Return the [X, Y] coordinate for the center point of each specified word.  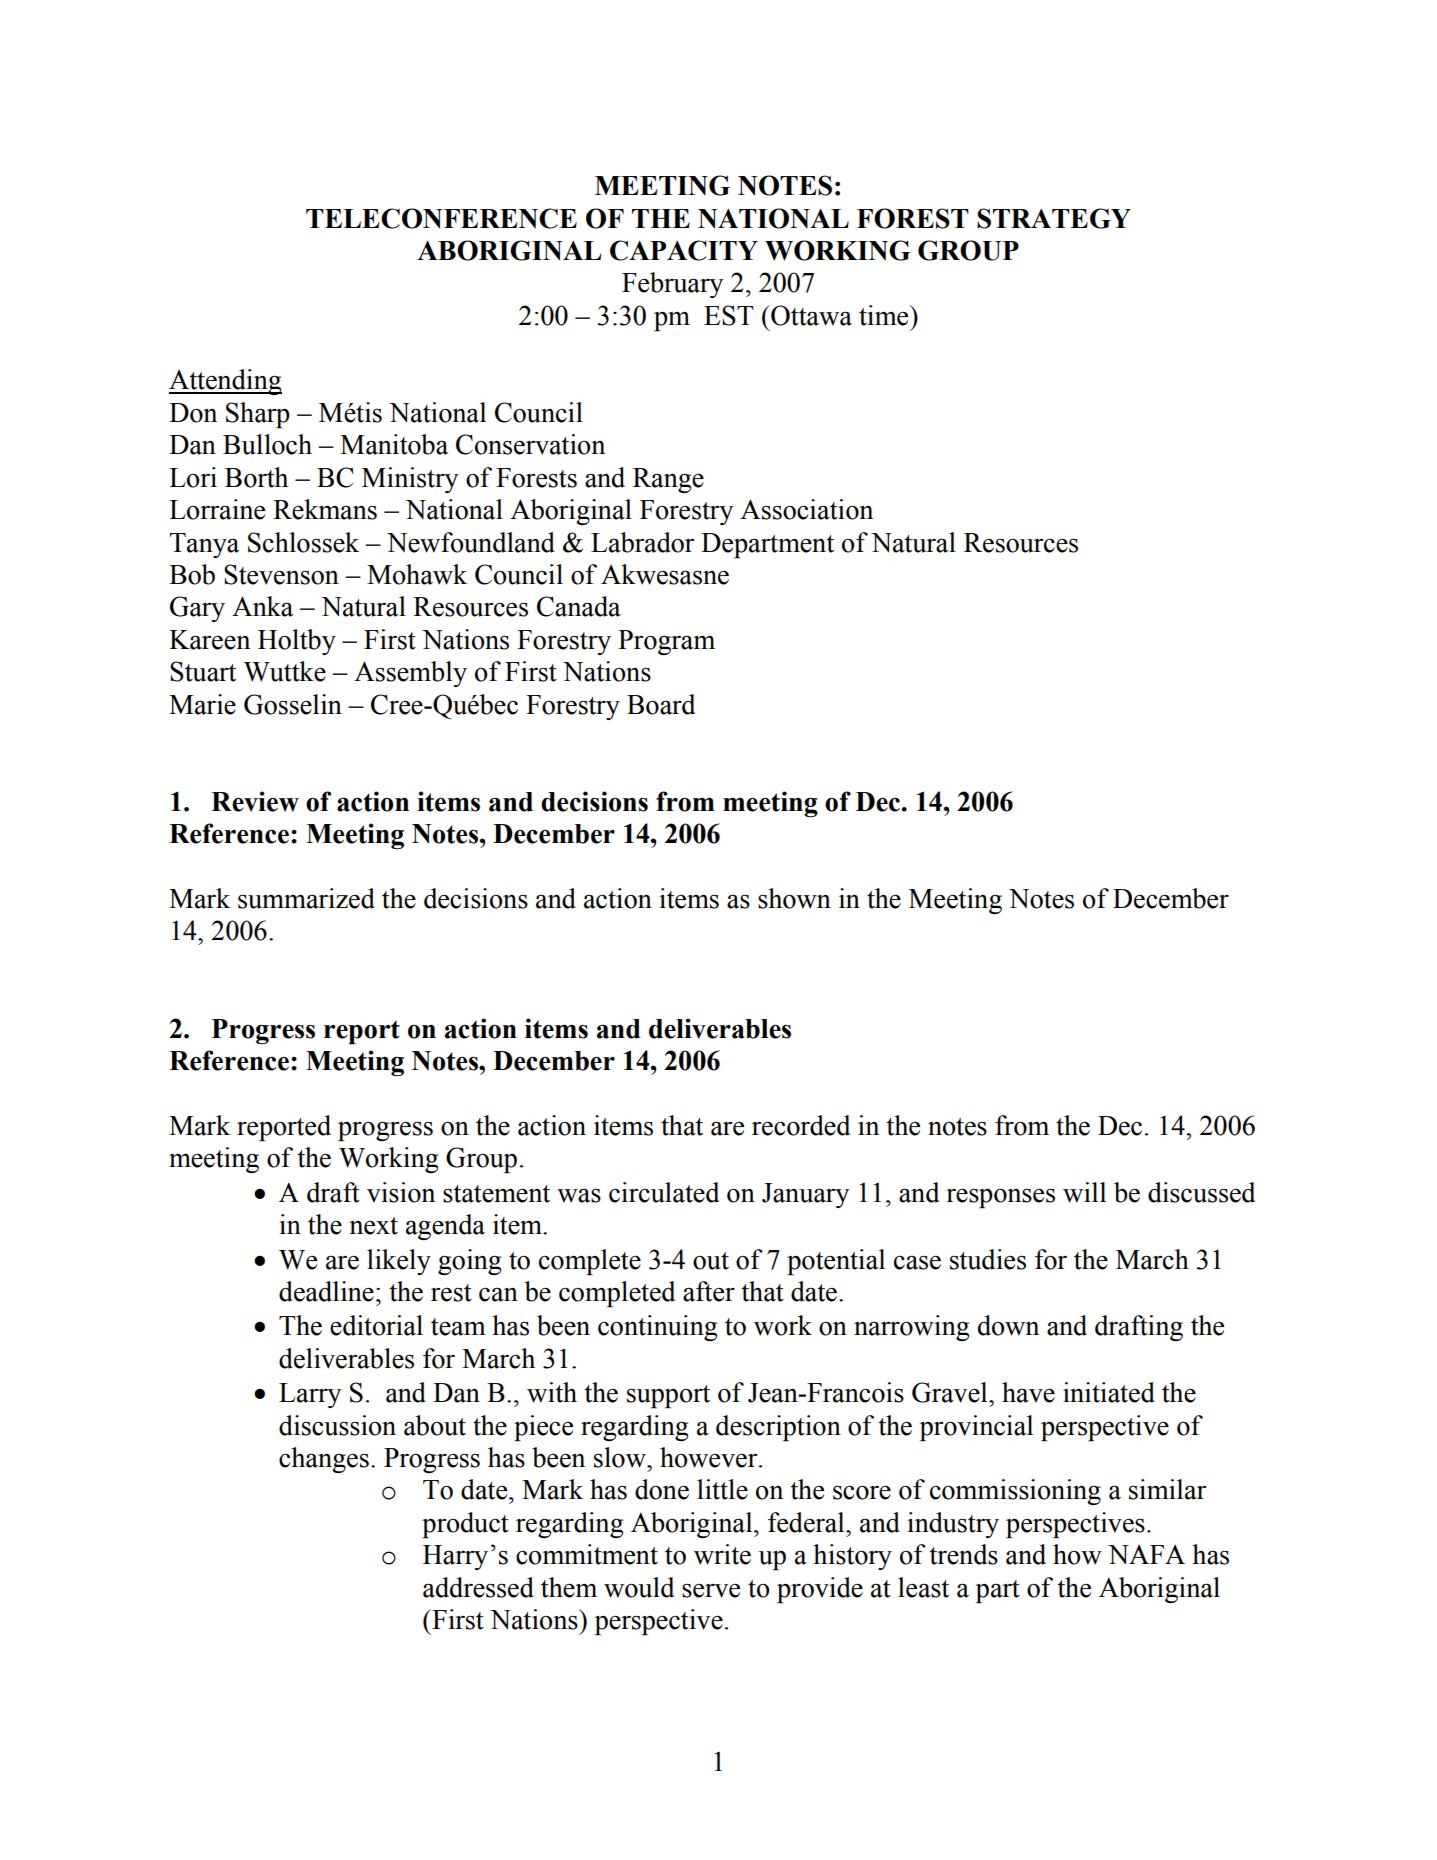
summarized [306, 898]
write [722, 1554]
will [1084, 1192]
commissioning [1015, 1492]
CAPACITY [684, 250]
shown [794, 898]
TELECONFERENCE [441, 218]
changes [324, 1460]
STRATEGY [1054, 218]
